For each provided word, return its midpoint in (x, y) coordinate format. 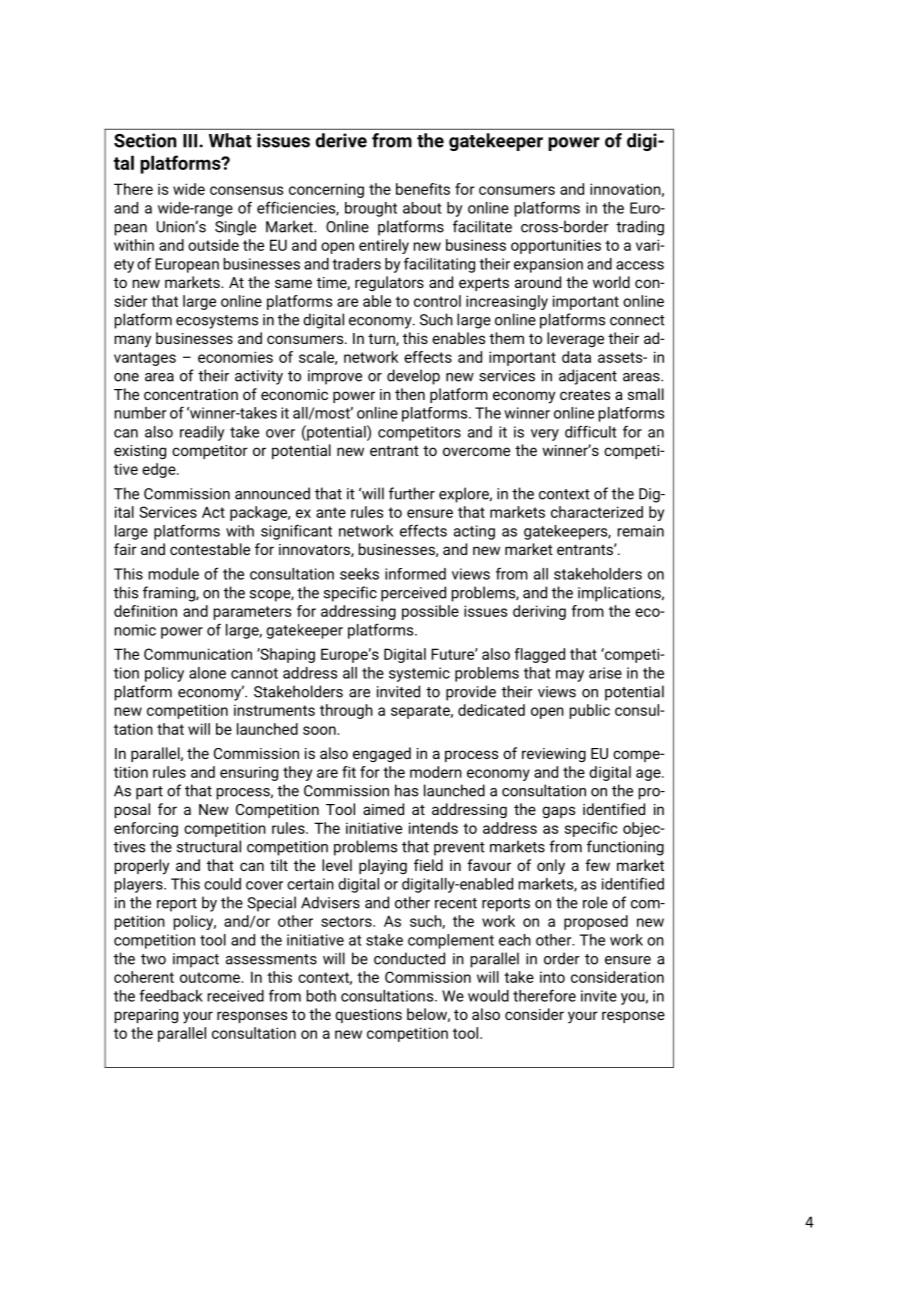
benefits (423, 189)
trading (640, 228)
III (191, 141)
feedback (171, 995)
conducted (409, 958)
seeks (359, 574)
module (173, 574)
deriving (539, 612)
